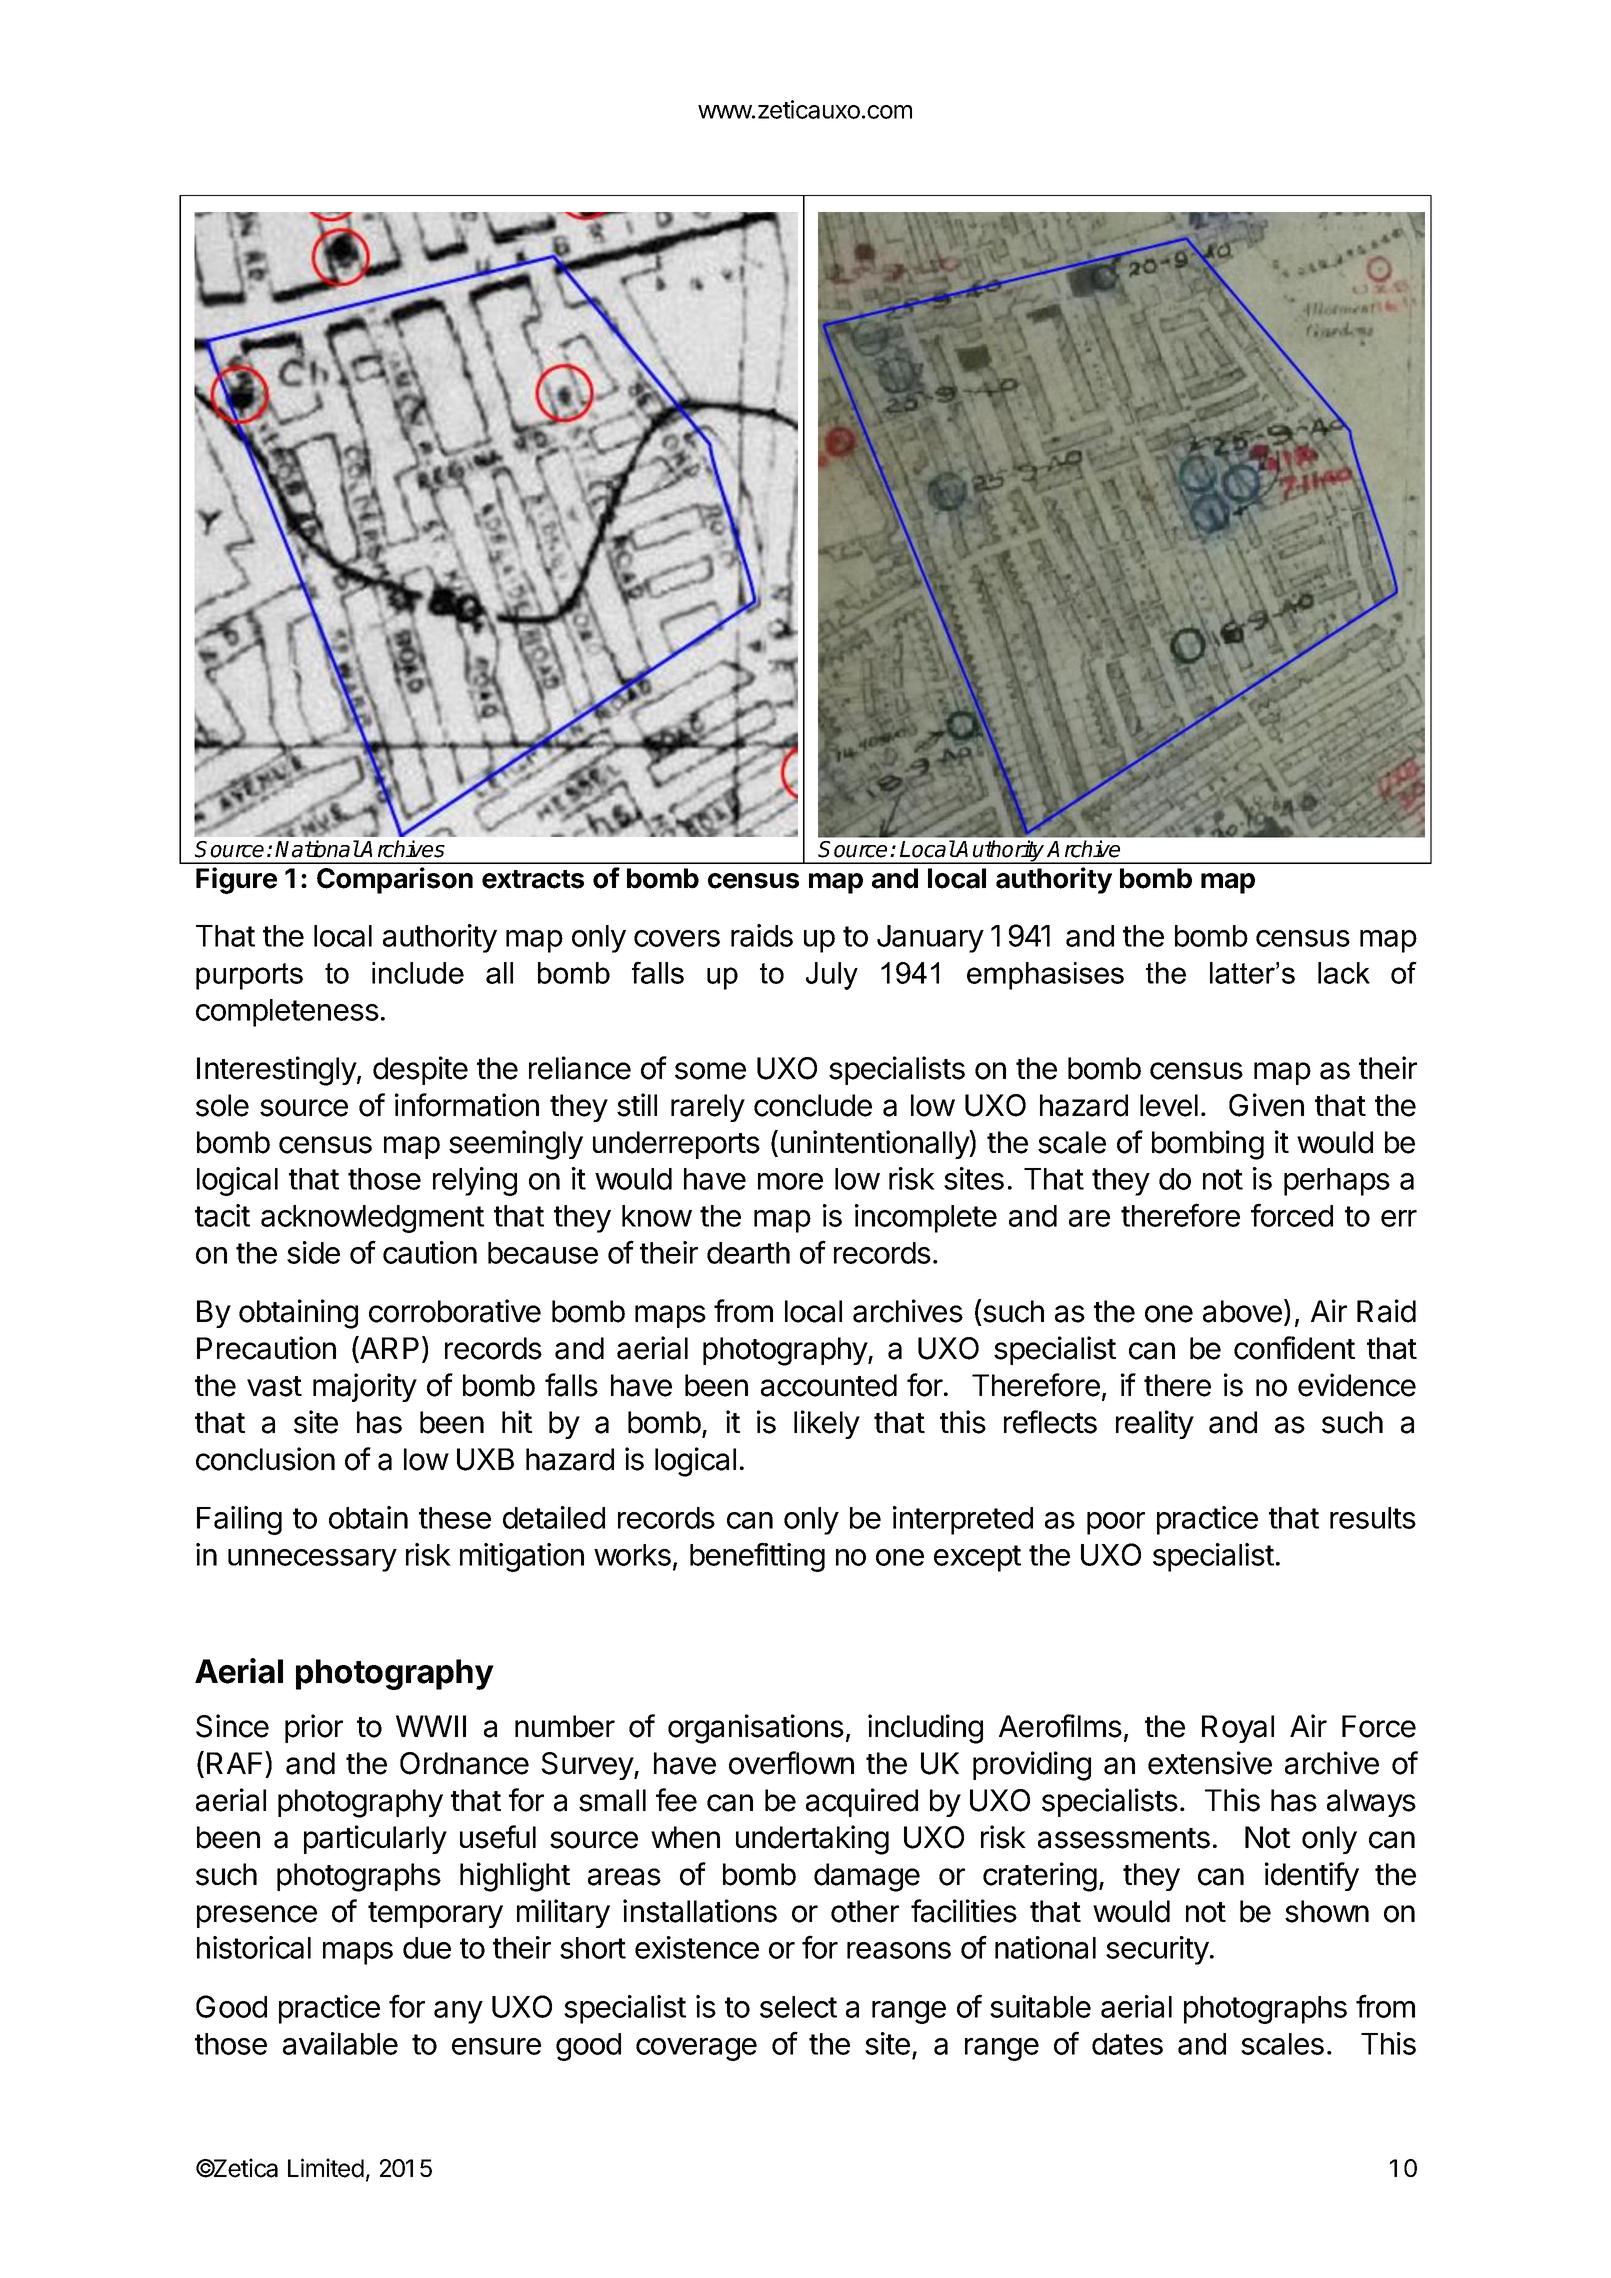 This screenshot has height=2278, width=1611. I want to click on benefitting, so click(757, 1557).
